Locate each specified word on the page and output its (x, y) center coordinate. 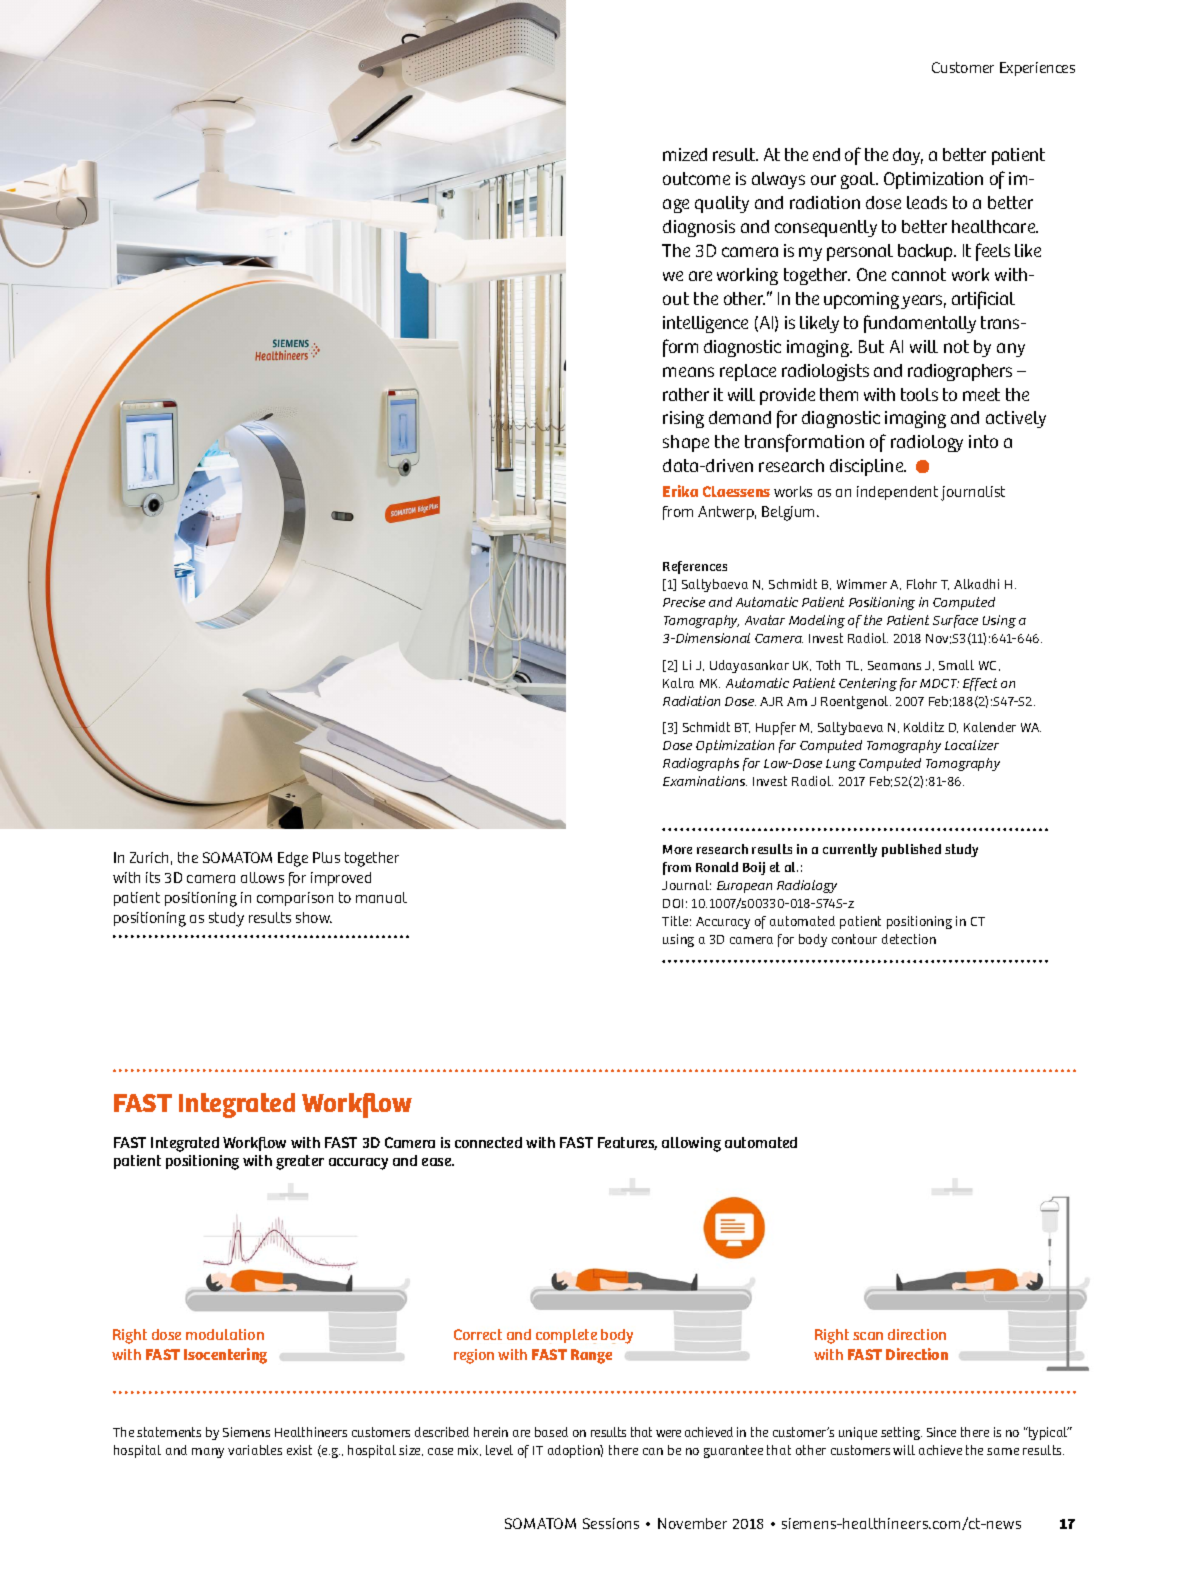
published (911, 850)
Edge (293, 859)
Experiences (1037, 69)
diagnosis (699, 228)
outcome (696, 178)
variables (255, 1450)
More (677, 849)
